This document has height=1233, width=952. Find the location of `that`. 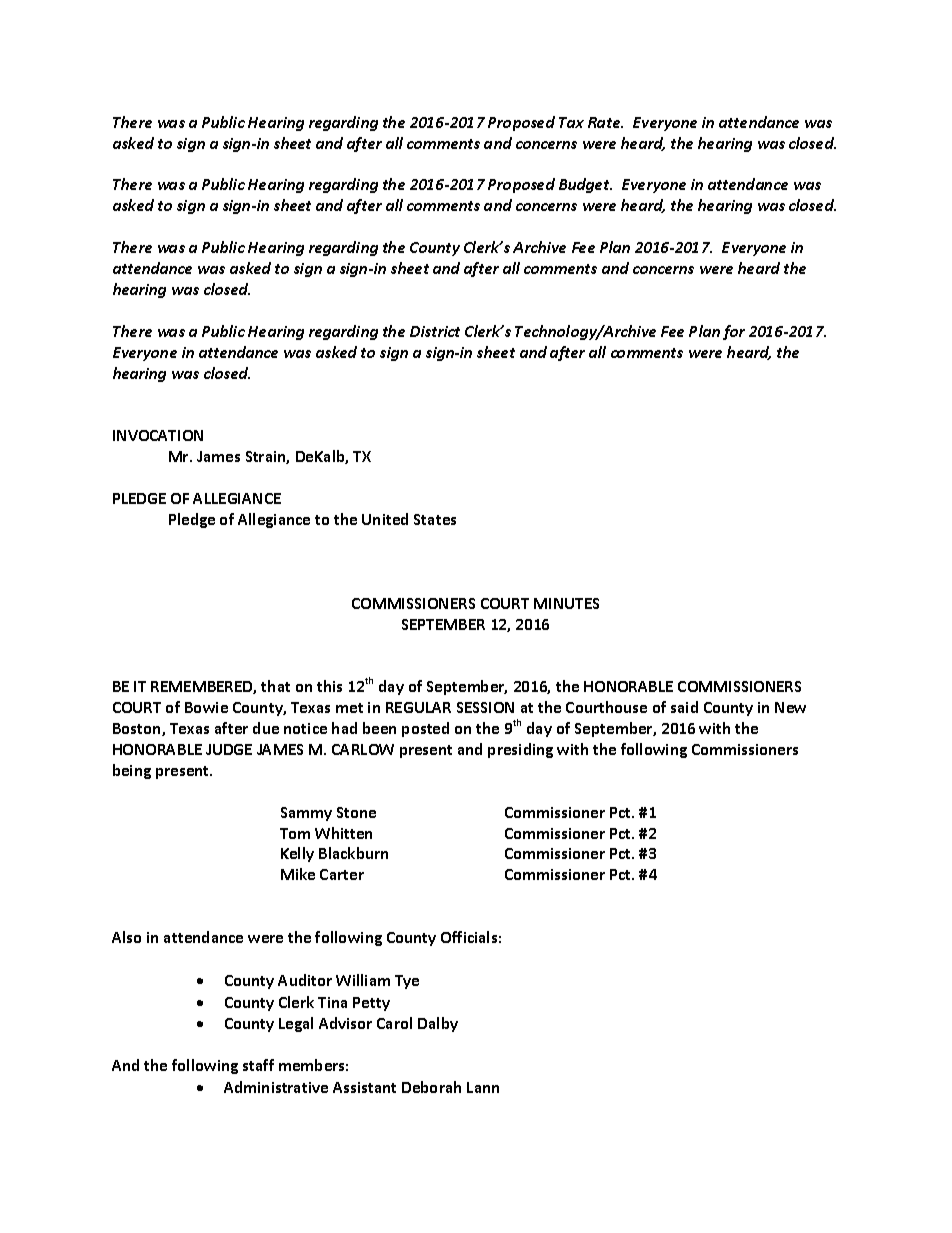

that is located at coordinates (275, 686).
